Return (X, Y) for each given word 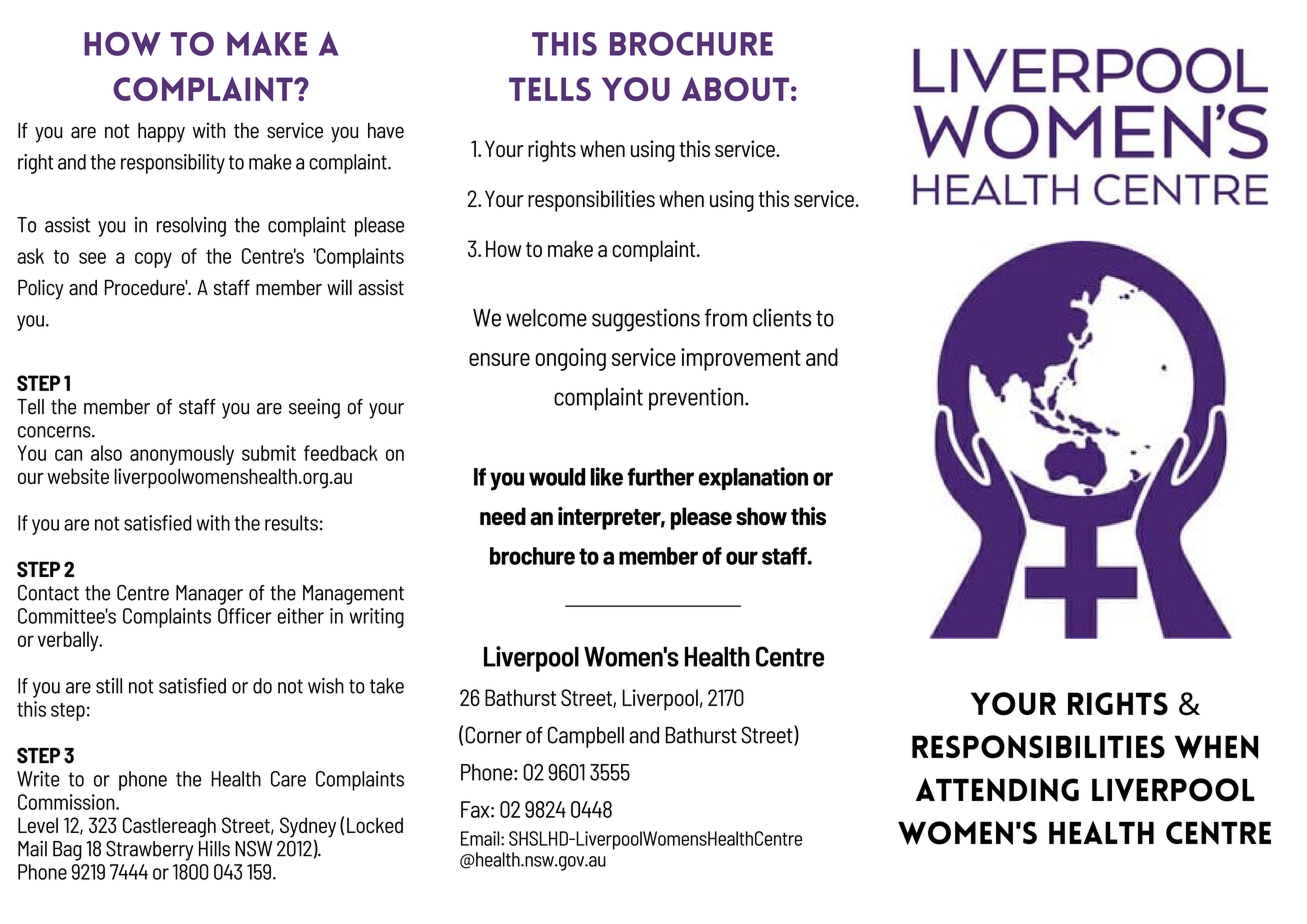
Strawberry (150, 851)
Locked (375, 825)
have (386, 130)
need (503, 516)
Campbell (586, 737)
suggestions (646, 320)
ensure (499, 359)
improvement (741, 359)
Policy (41, 289)
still (109, 686)
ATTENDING (997, 790)
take (387, 686)
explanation (753, 478)
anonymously (182, 455)
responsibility (173, 164)
